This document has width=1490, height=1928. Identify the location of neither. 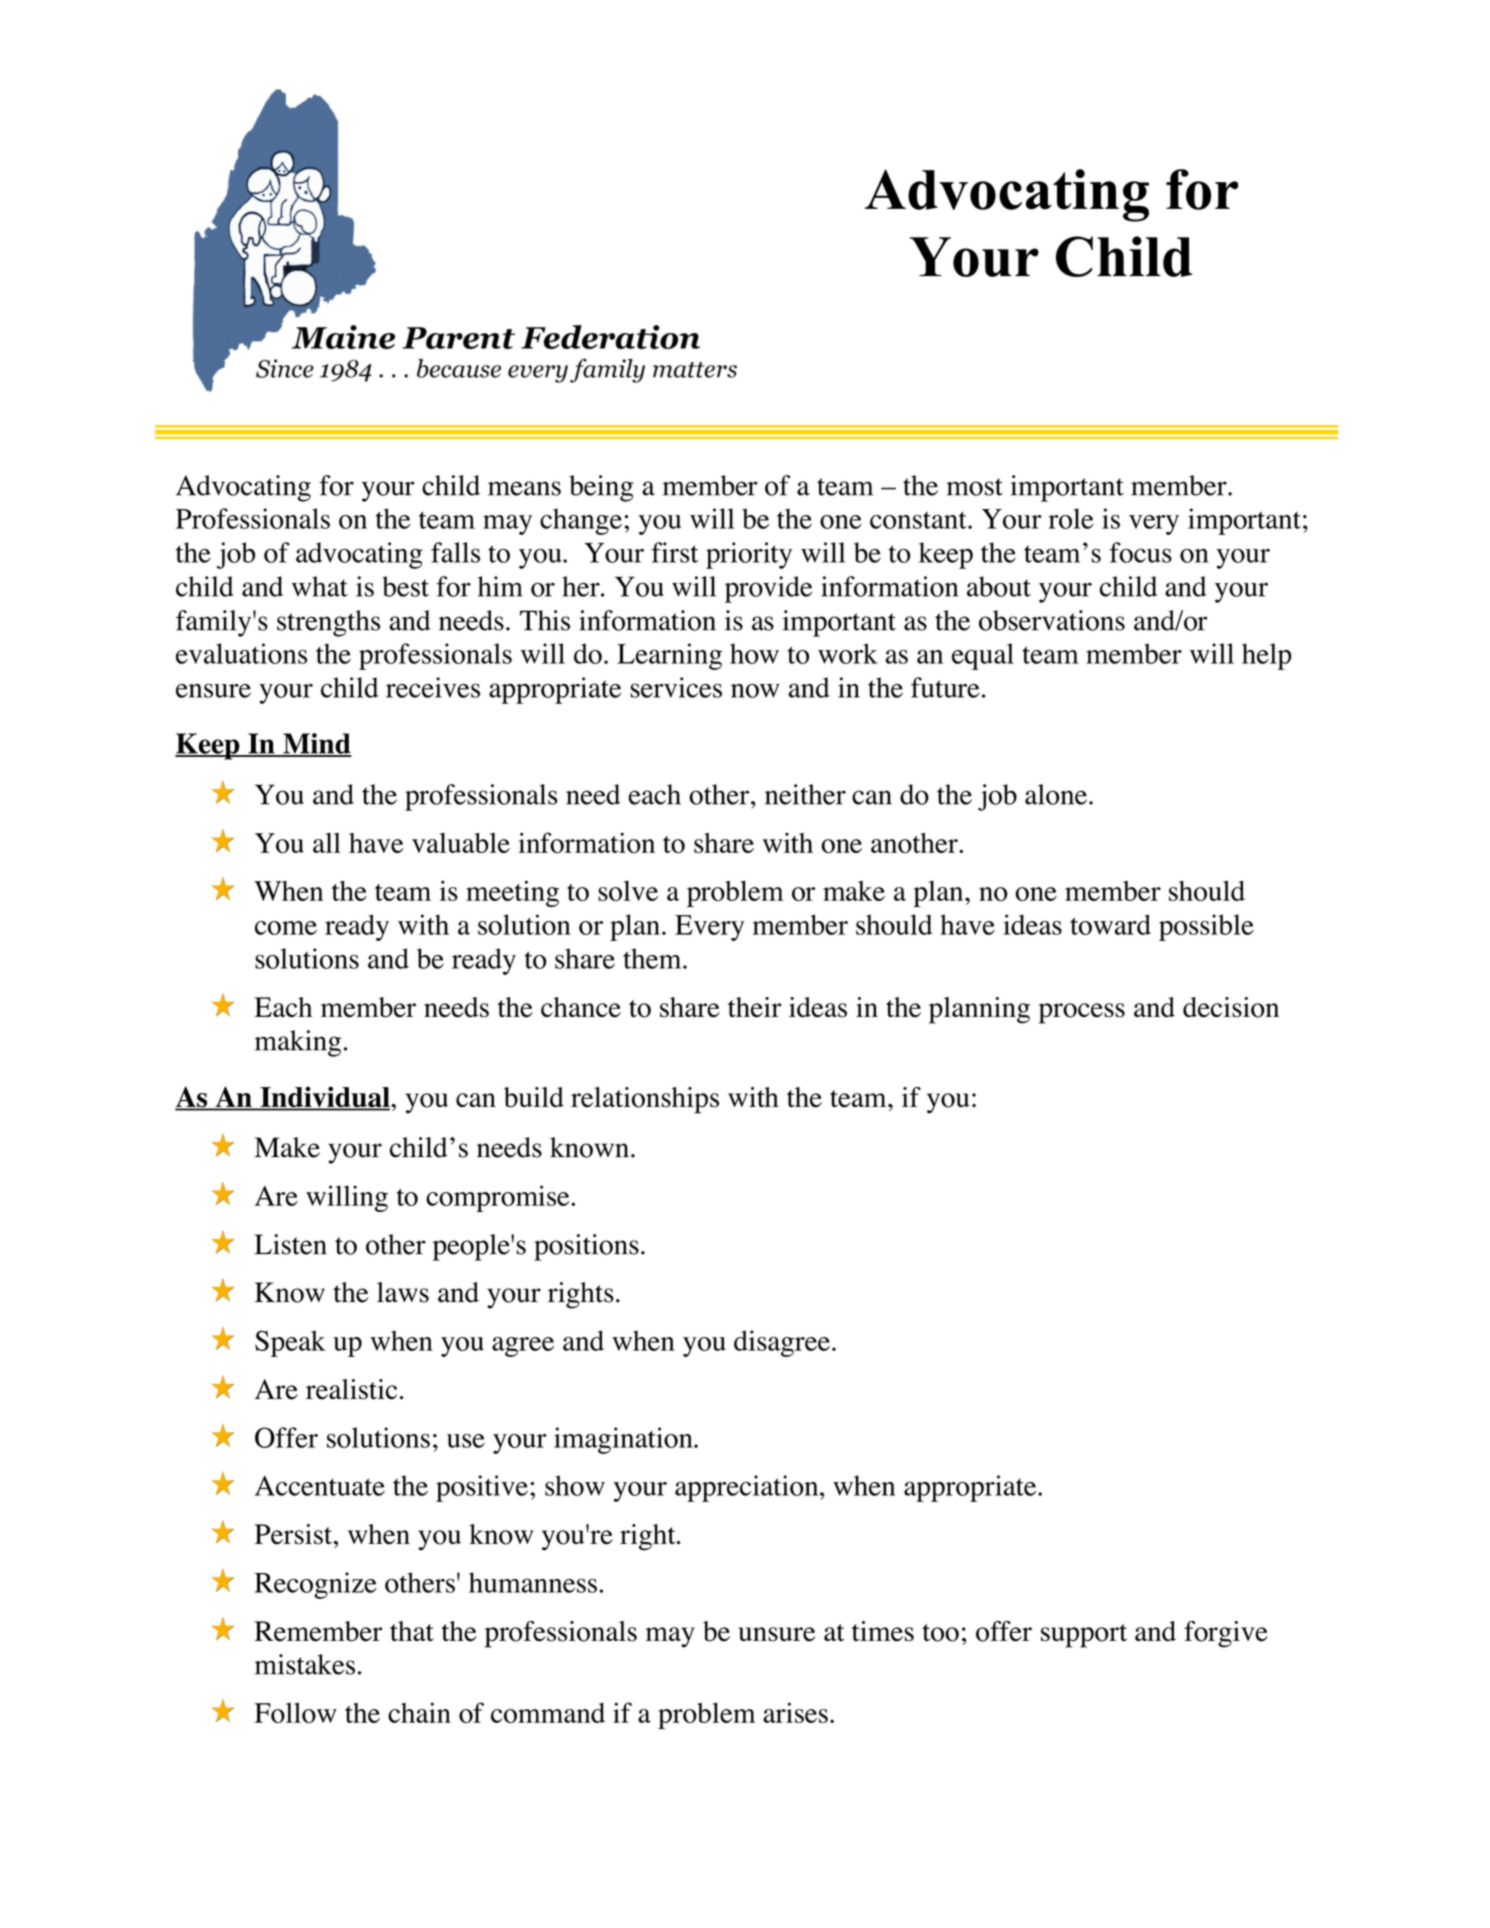
(805, 794).
